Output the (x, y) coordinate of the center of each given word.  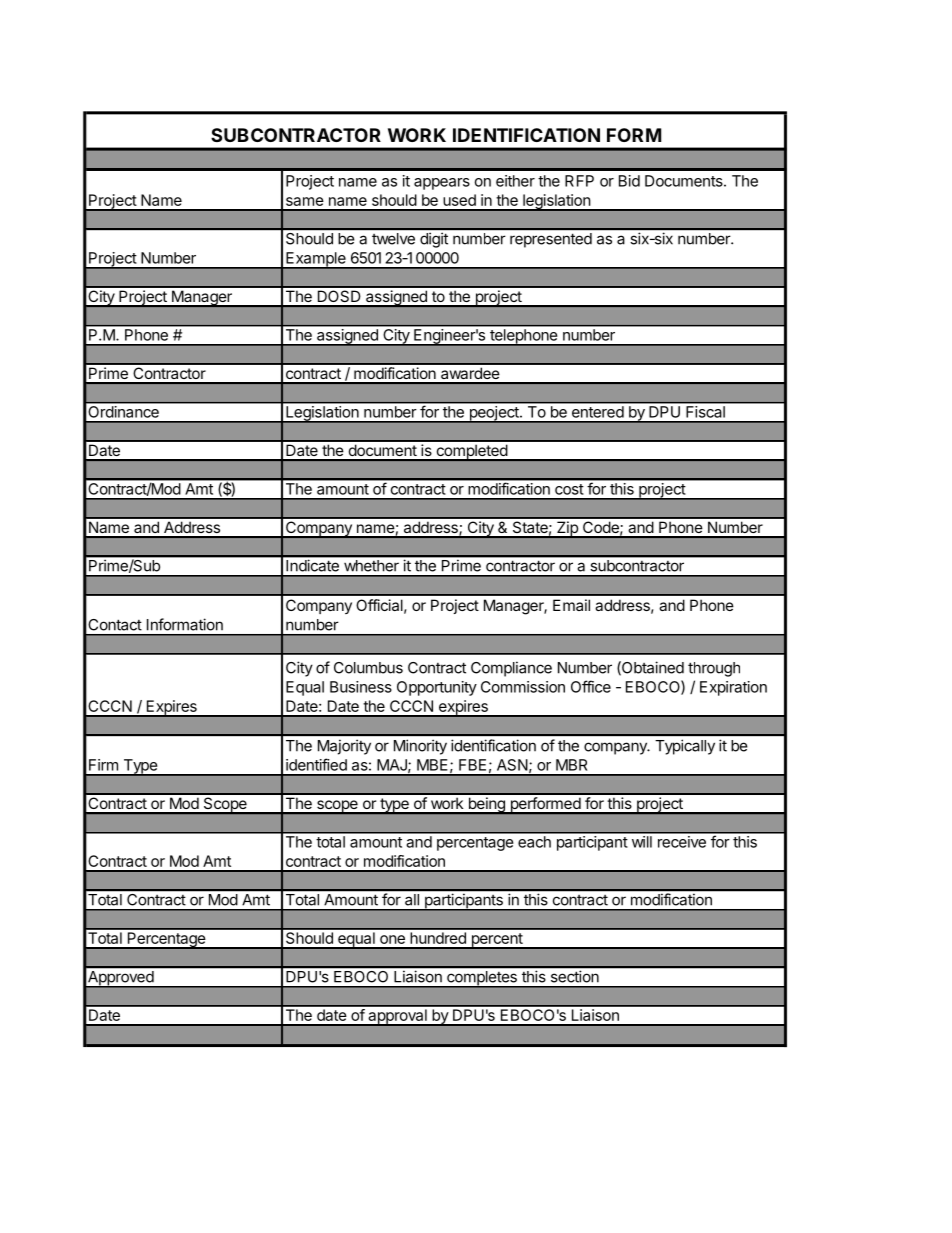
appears (442, 184)
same (305, 201)
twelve (393, 239)
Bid (629, 181)
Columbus (368, 668)
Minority (420, 747)
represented (551, 240)
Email (571, 605)
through (714, 669)
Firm (103, 765)
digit (434, 240)
